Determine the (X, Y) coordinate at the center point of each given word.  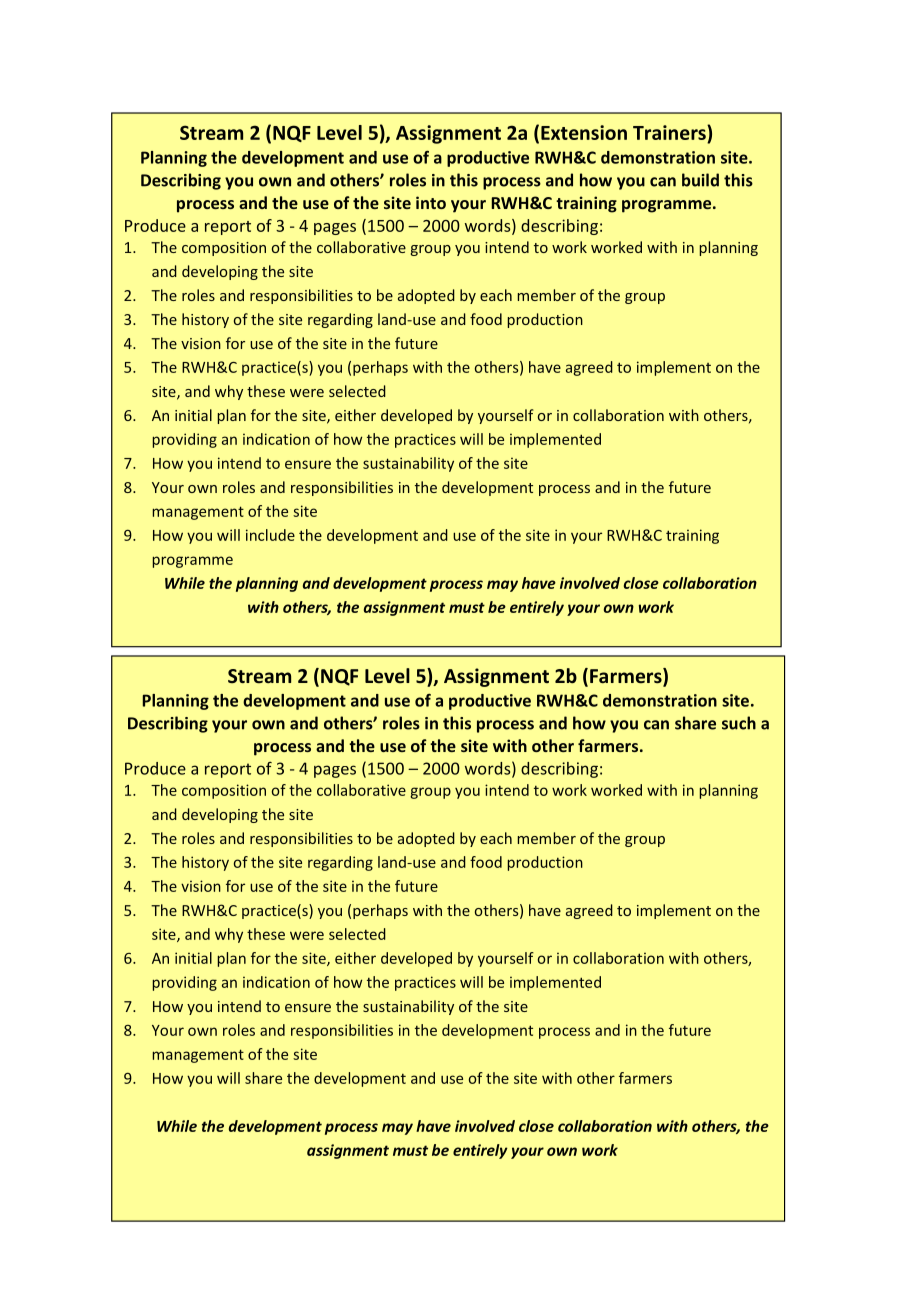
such (739, 723)
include (270, 535)
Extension (584, 132)
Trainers (670, 134)
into (431, 202)
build (700, 180)
